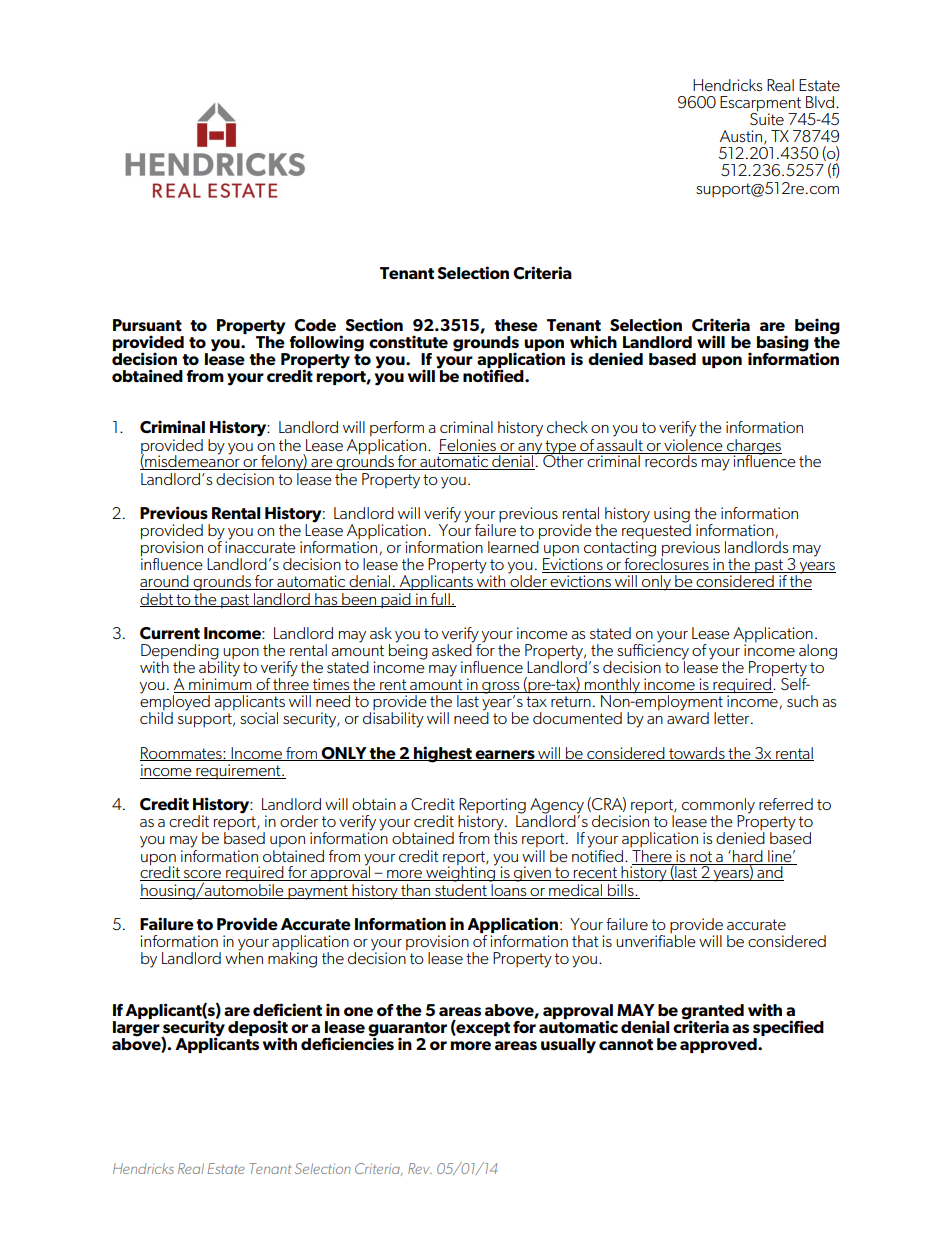 The image size is (952, 1233). What do you see at coordinates (258, 1029) in the image?
I see `deposit` at bounding box center [258, 1029].
